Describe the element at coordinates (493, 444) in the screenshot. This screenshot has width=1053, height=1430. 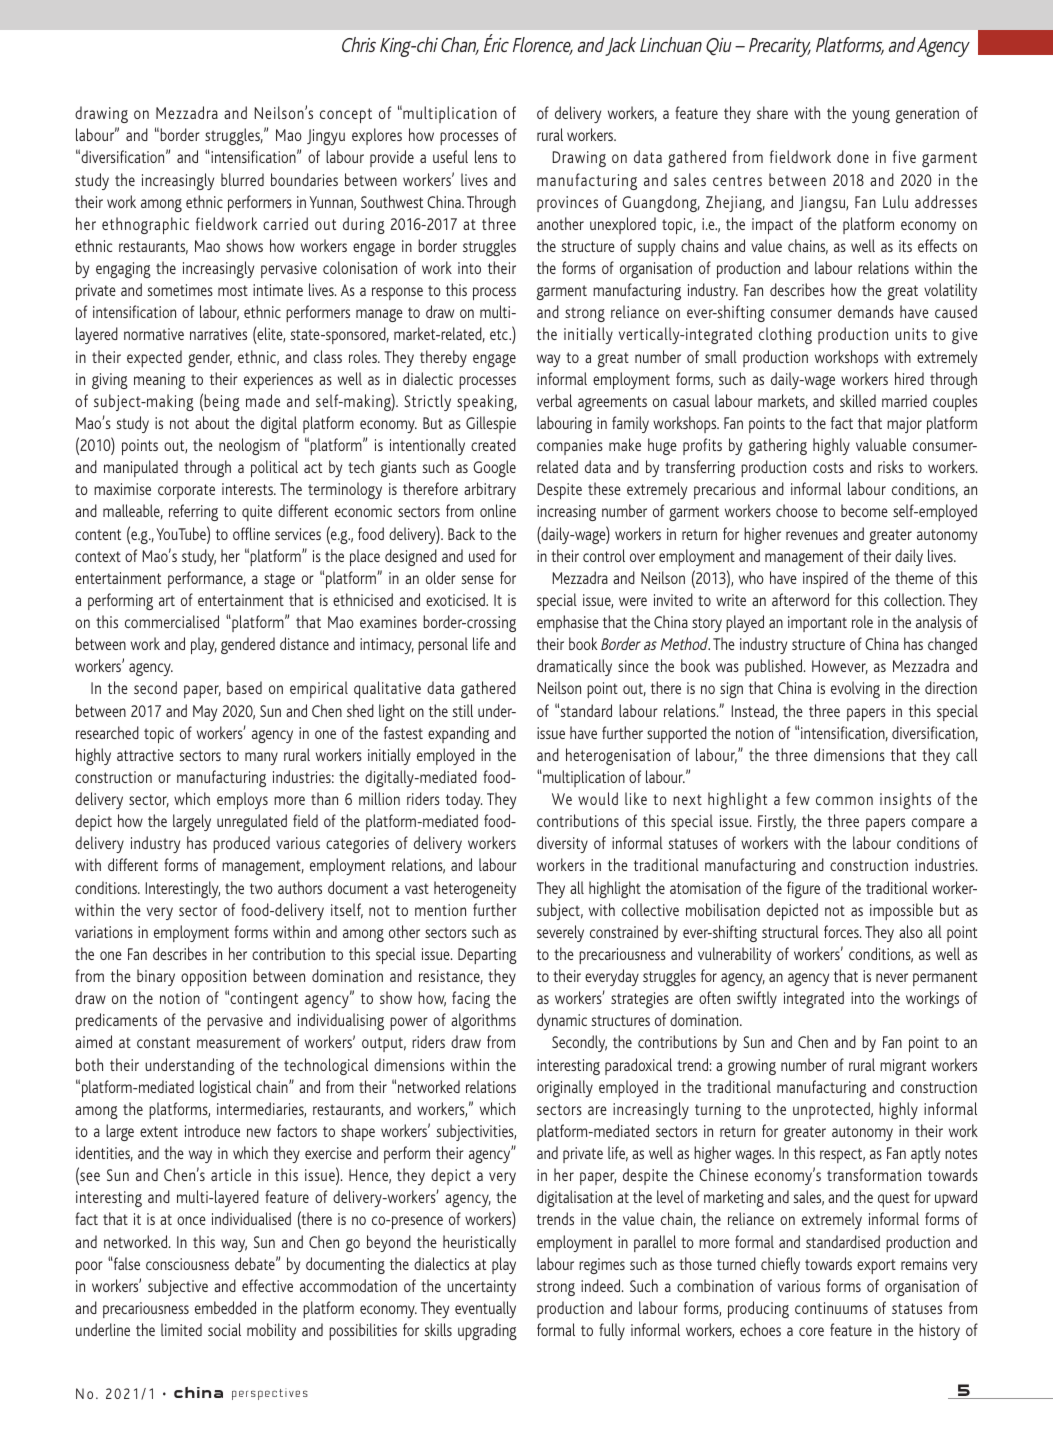
I see `created` at that location.
